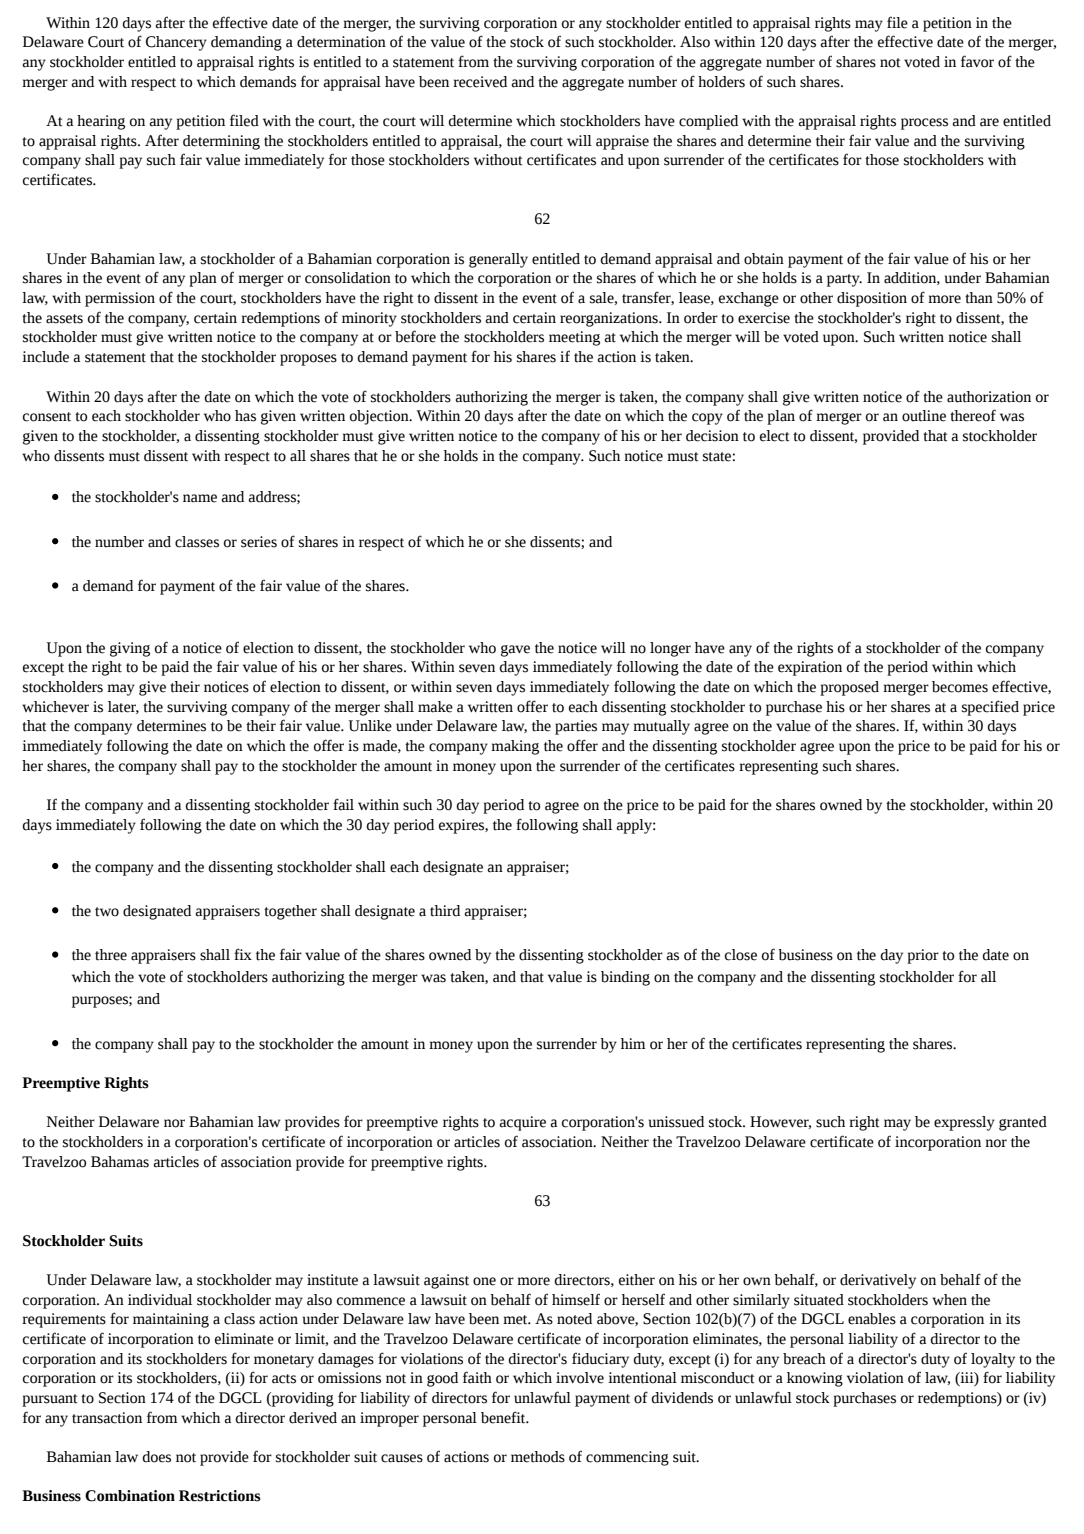 The width and height of the document is (1084, 1534). Describe the element at coordinates (964, 1123) in the document. I see `expressly` at that location.
